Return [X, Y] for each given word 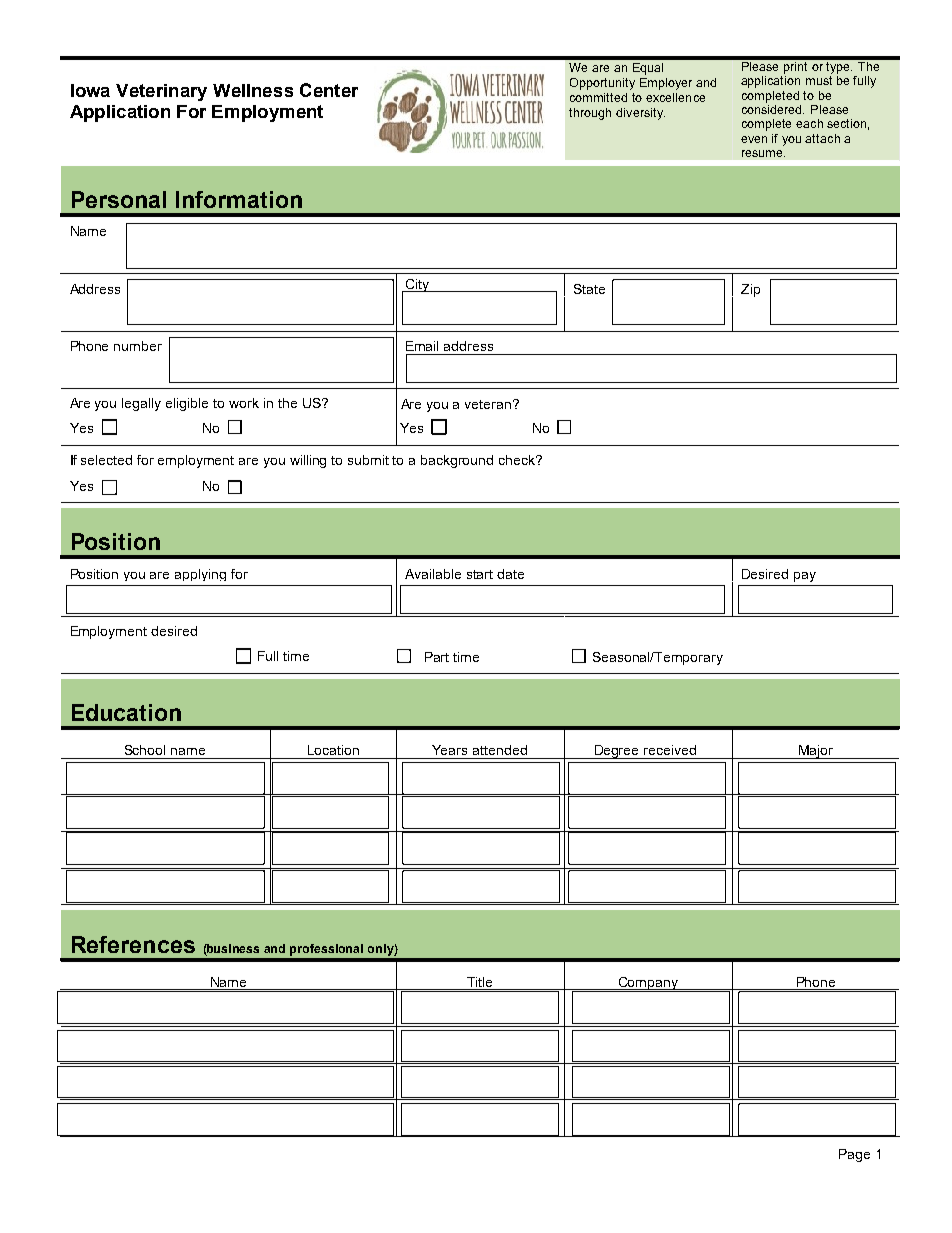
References [133, 944]
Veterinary [161, 92]
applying [200, 575]
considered [773, 109]
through [590, 114]
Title [479, 982]
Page [854, 1155]
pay [805, 577]
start [480, 574]
